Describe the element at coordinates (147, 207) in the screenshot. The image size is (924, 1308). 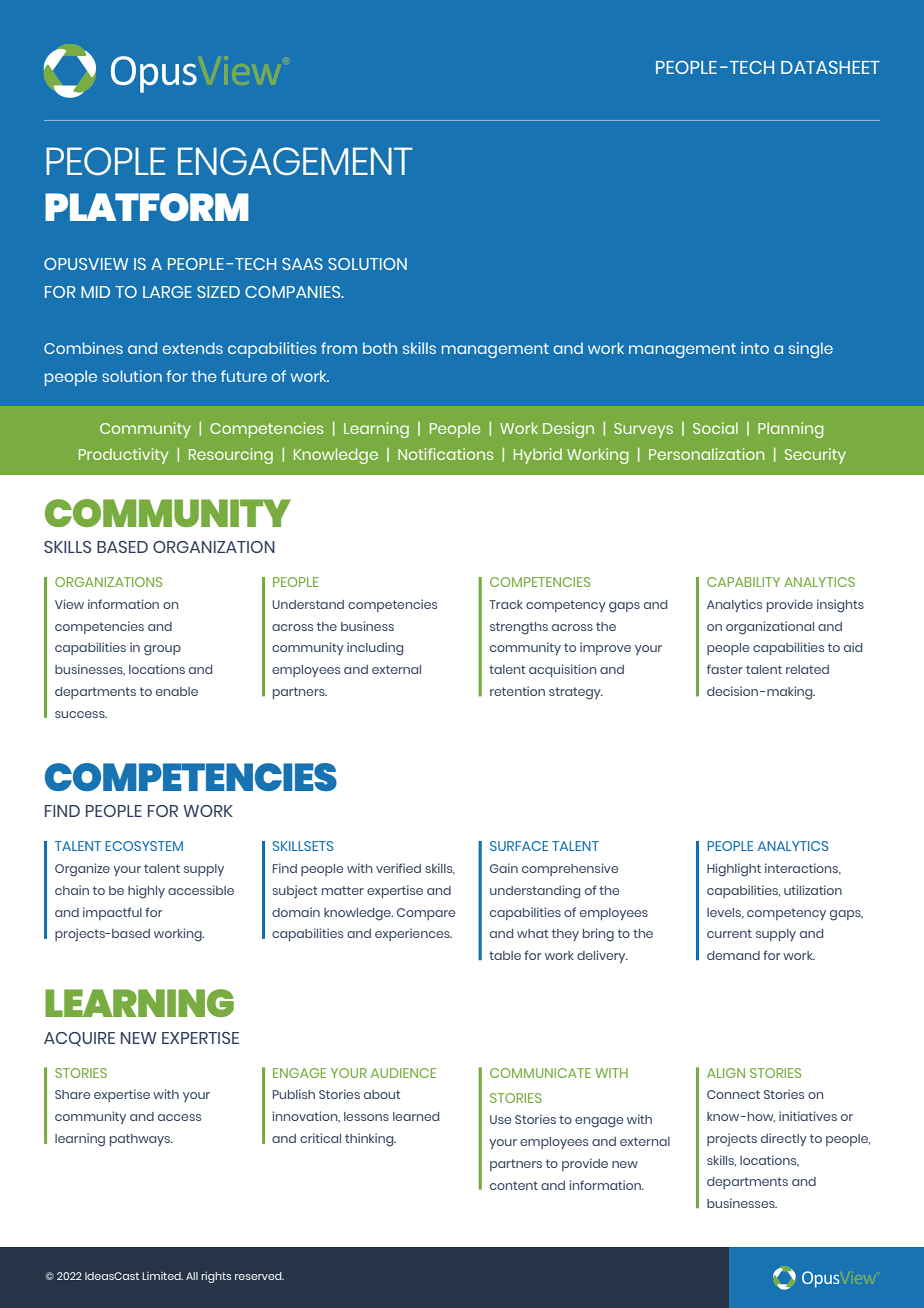
I see `PLATFORM` at that location.
